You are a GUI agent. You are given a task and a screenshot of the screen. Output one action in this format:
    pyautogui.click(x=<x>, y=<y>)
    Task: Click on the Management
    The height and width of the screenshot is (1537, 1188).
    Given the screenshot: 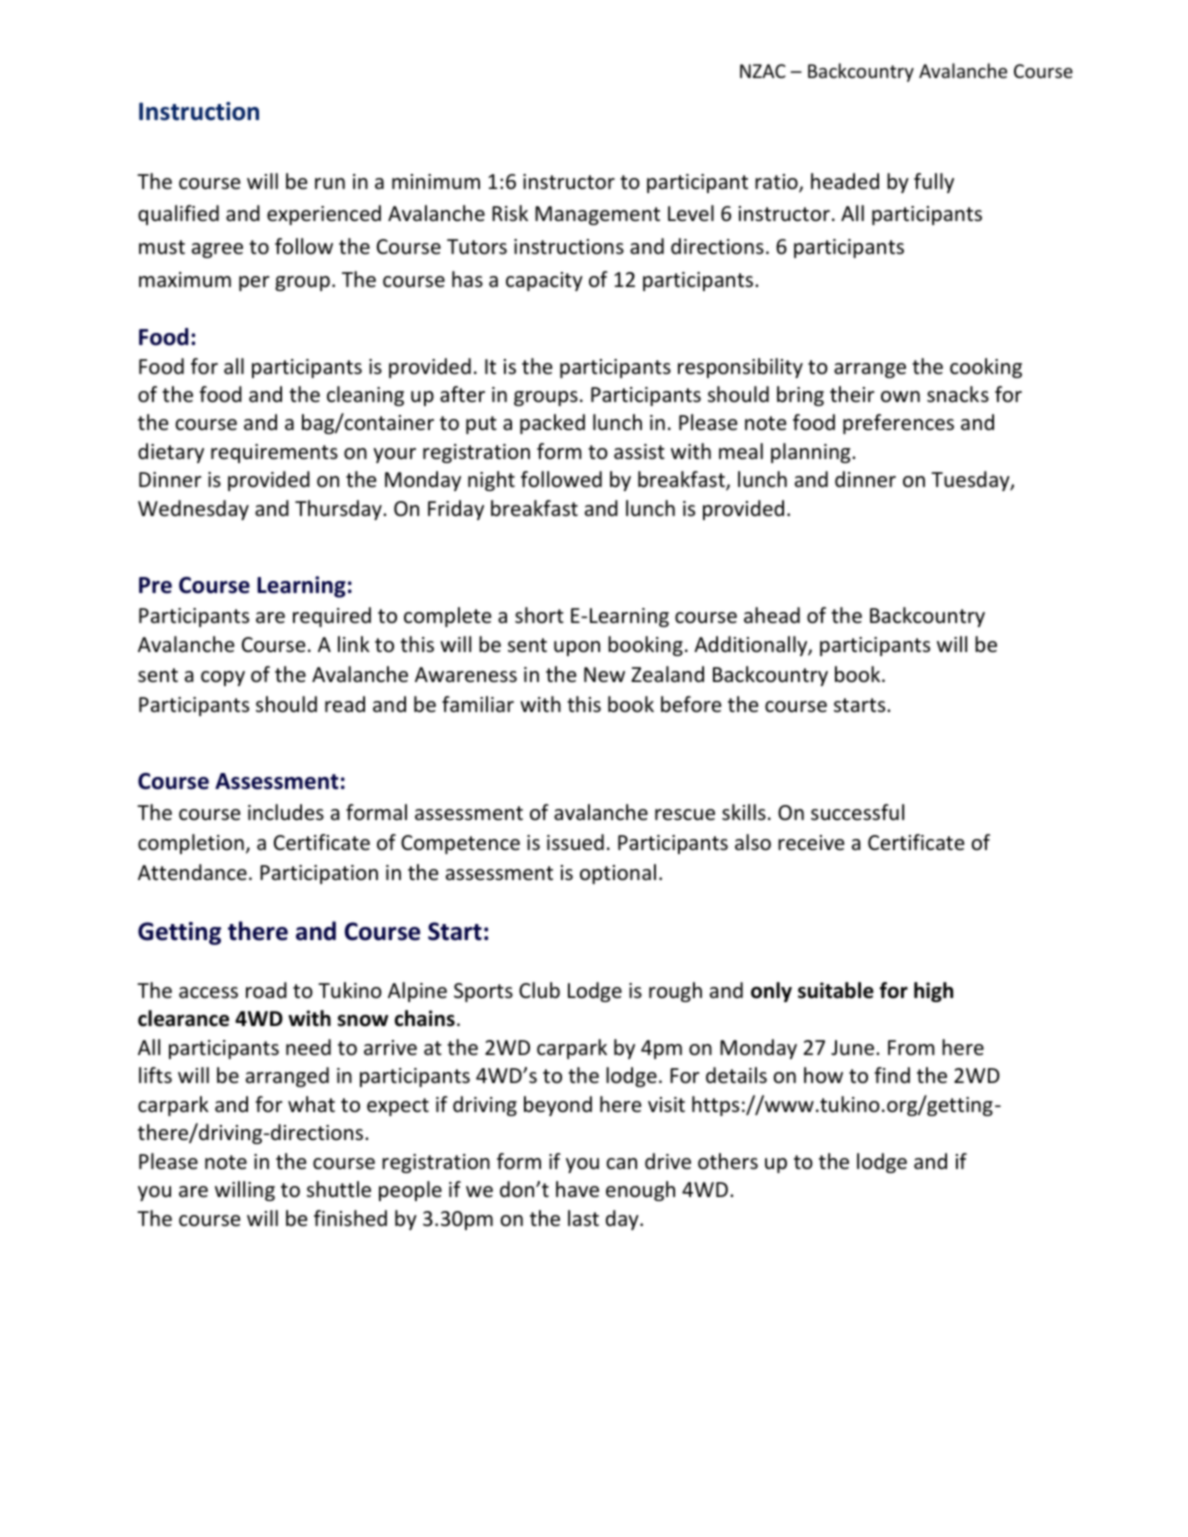 What is the action you would take?
    pyautogui.click(x=597, y=215)
